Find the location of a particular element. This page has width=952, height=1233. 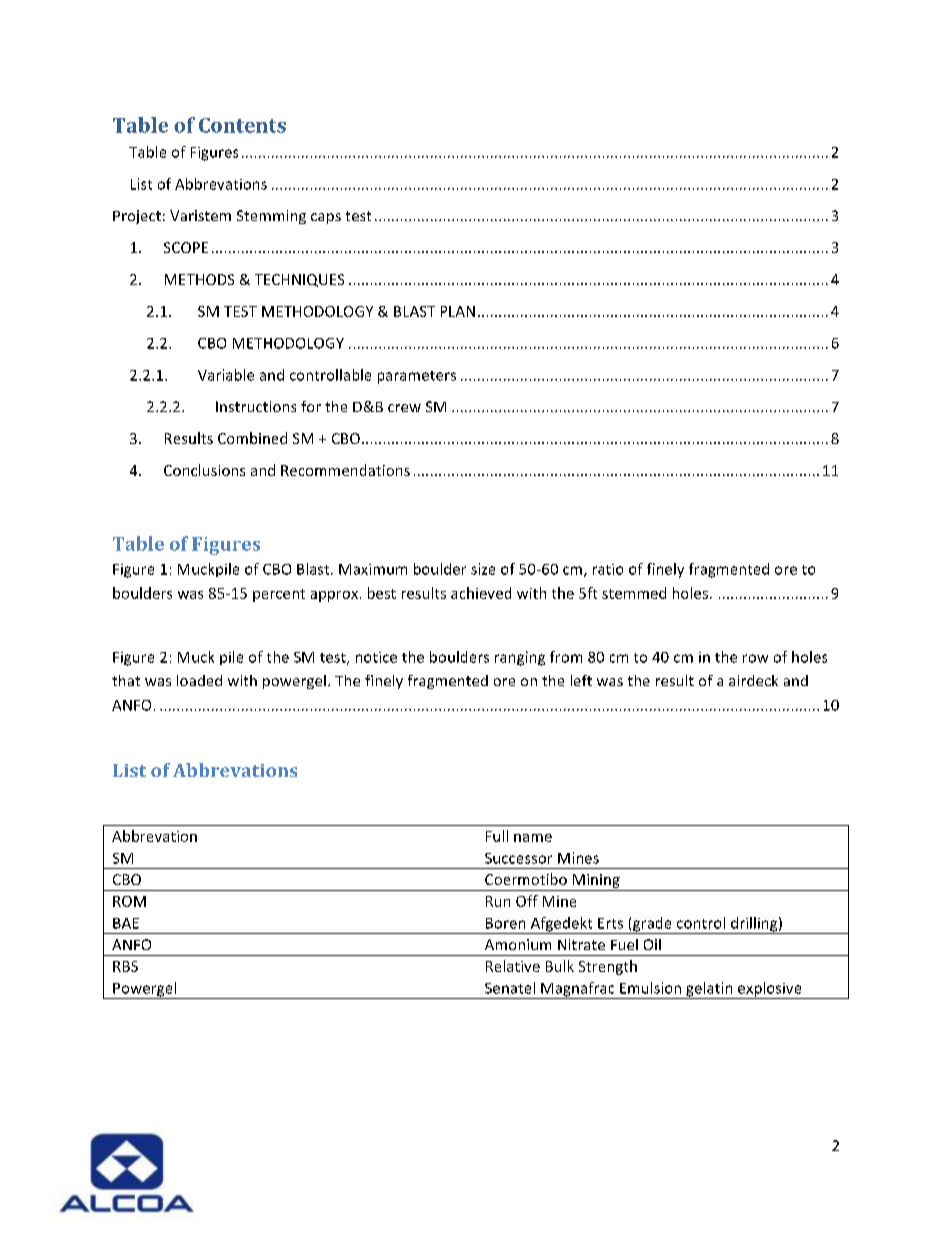

gelatin is located at coordinates (709, 990).
